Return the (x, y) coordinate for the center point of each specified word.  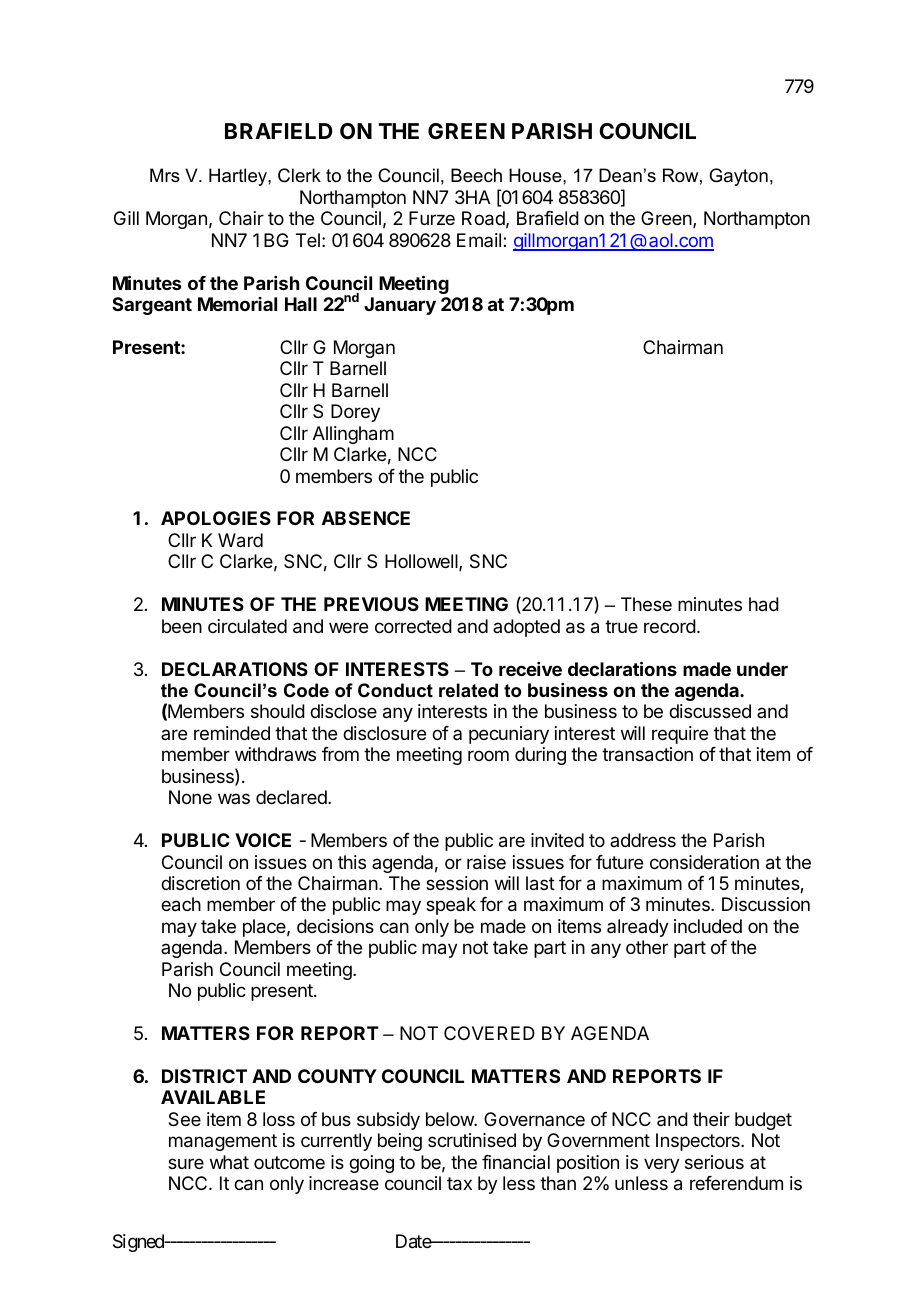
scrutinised (472, 1140)
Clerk (299, 175)
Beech (476, 175)
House (536, 175)
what (229, 1162)
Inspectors (699, 1142)
